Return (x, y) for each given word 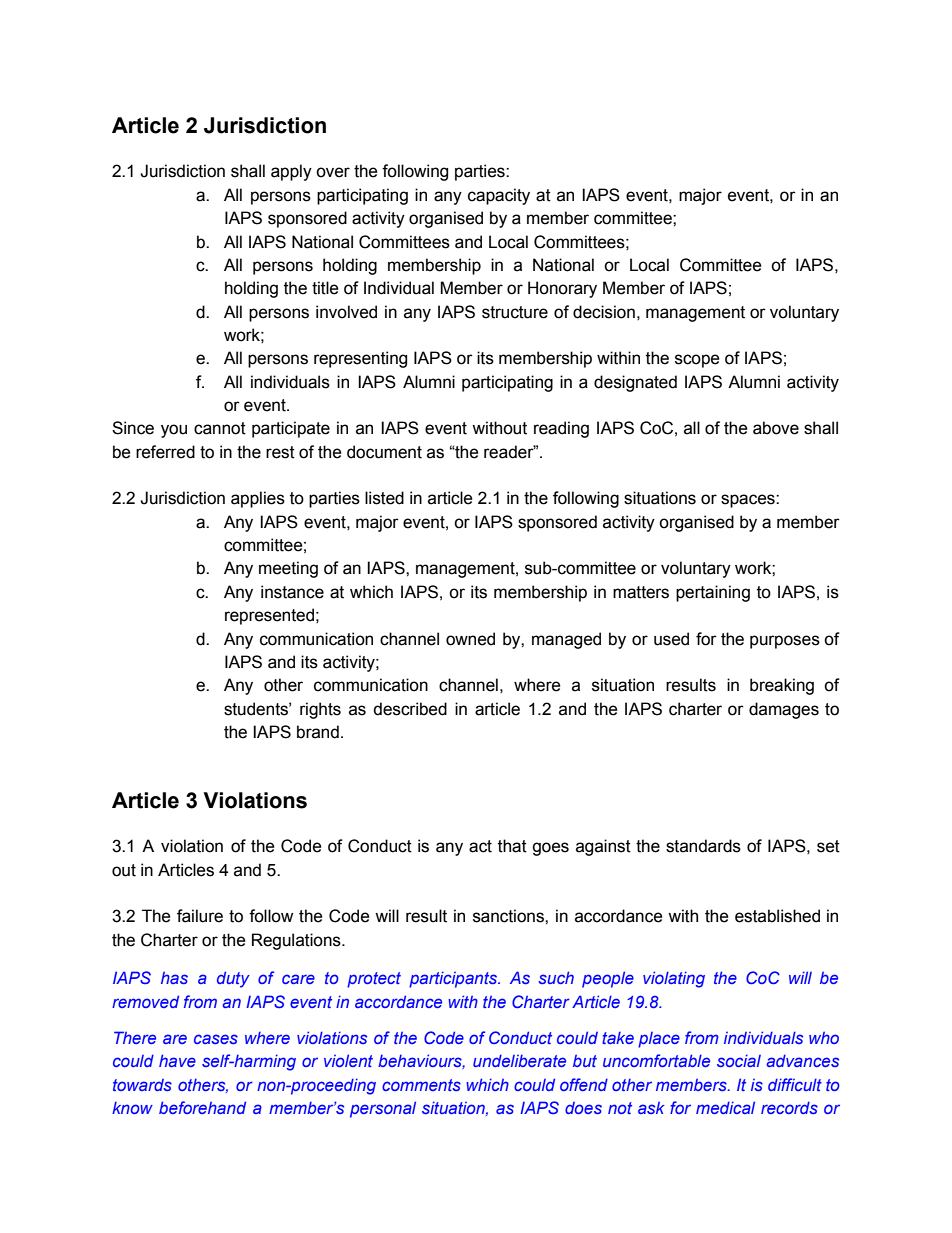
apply (291, 172)
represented (269, 616)
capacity (499, 196)
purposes (785, 642)
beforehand (202, 1107)
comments (421, 1085)
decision (604, 312)
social (739, 1061)
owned (470, 639)
